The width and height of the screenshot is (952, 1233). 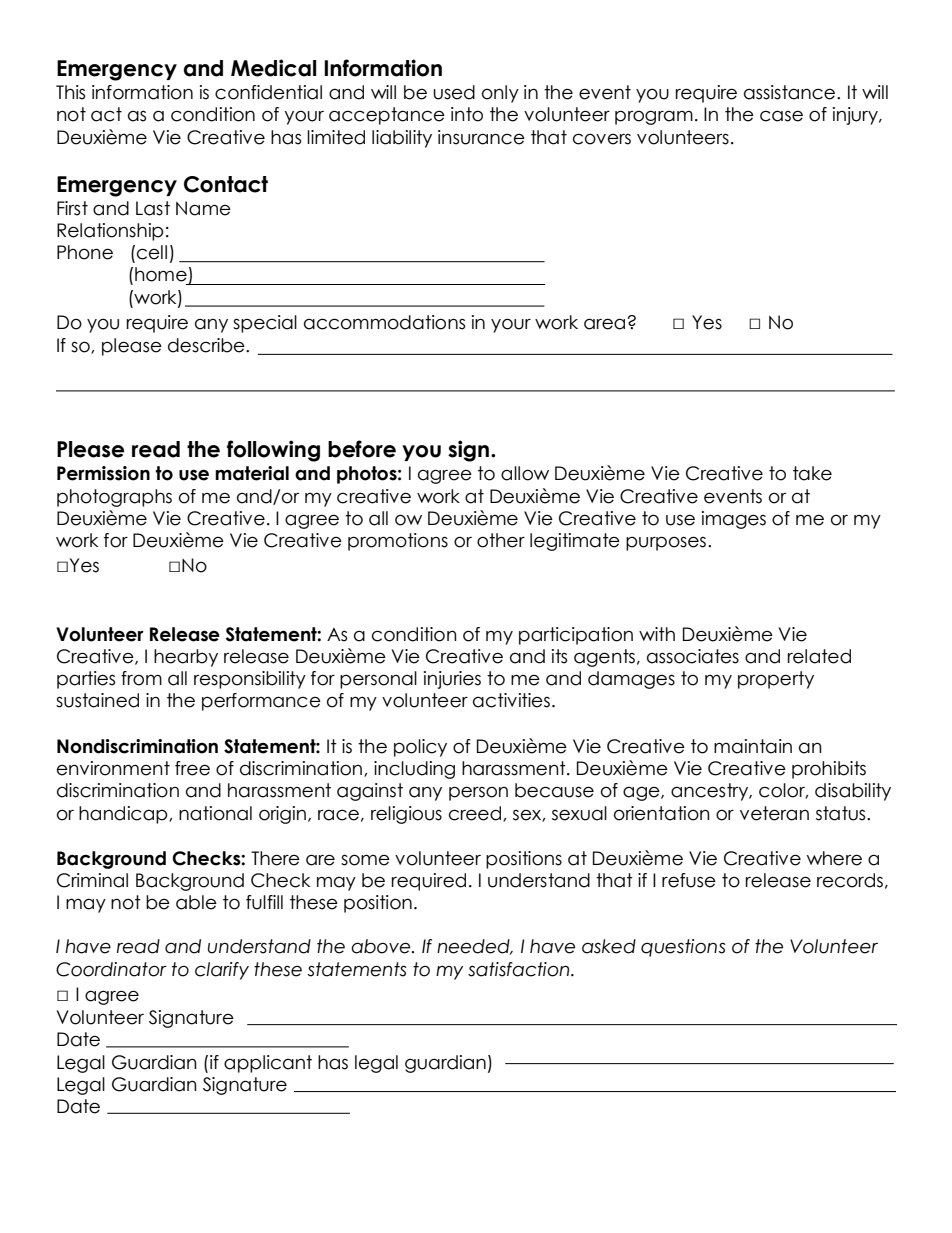 I want to click on used, so click(x=454, y=92).
